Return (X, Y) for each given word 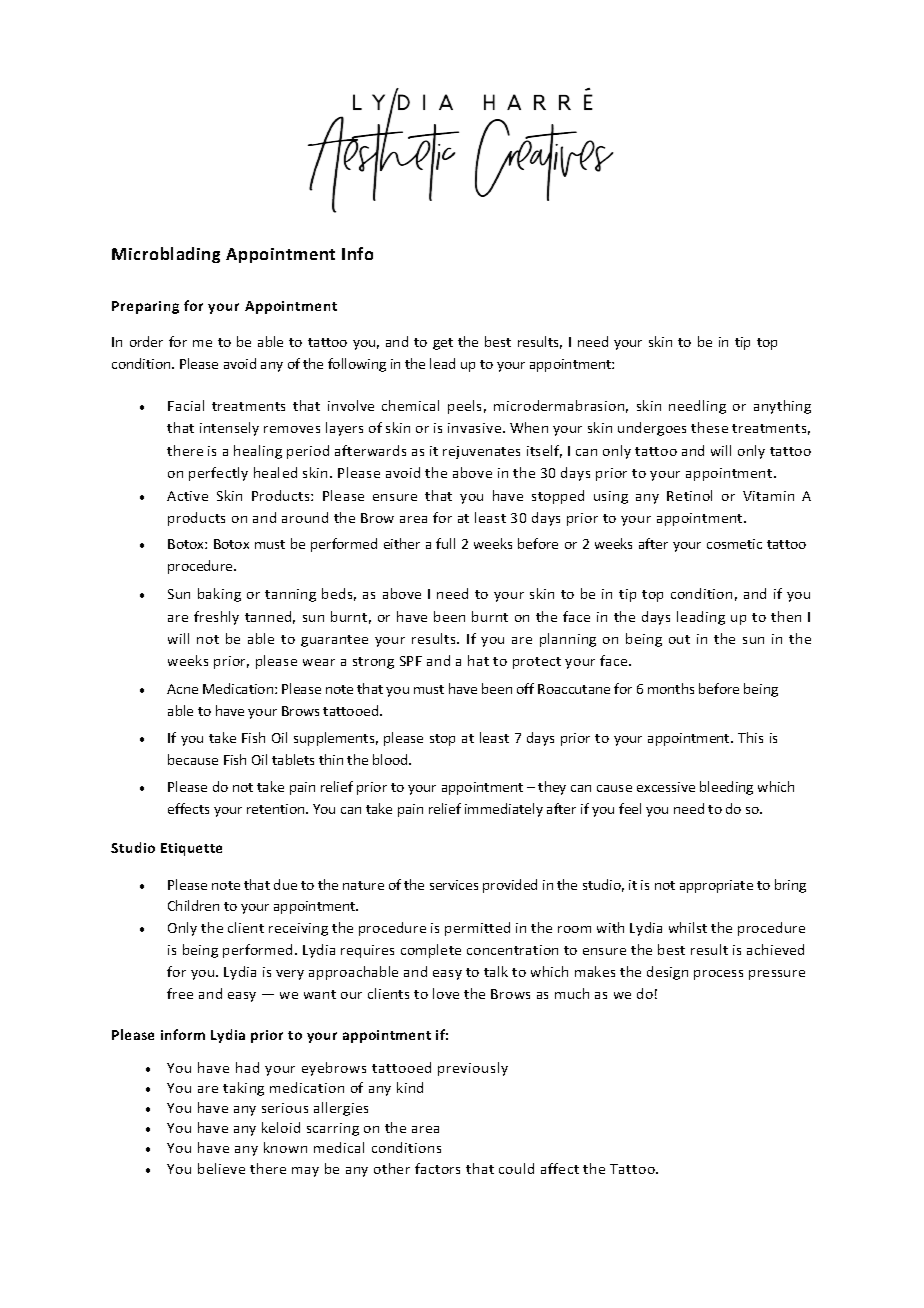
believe (221, 1168)
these (709, 427)
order (146, 341)
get (443, 344)
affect (560, 1168)
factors (437, 1168)
